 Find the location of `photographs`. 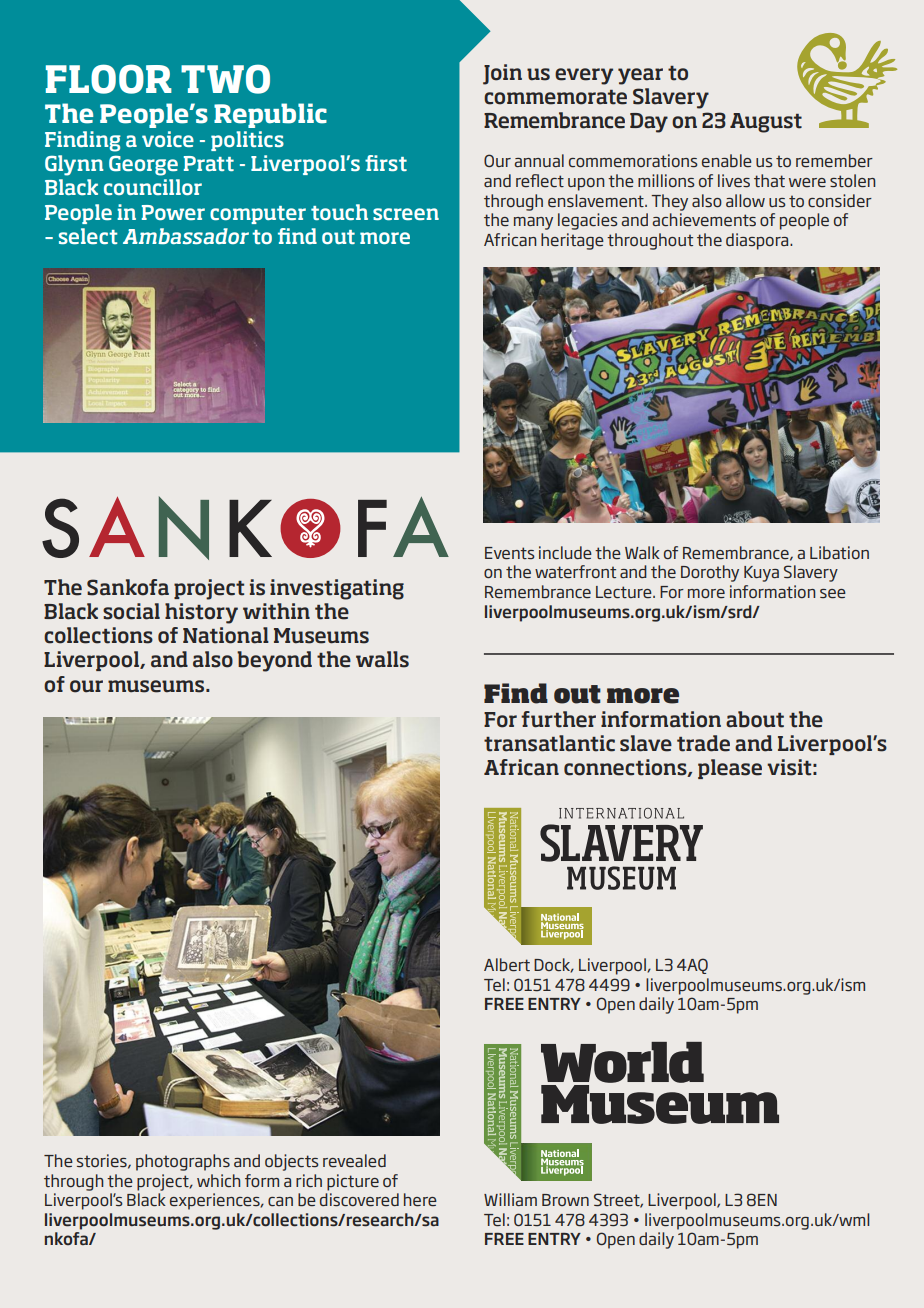

photographs is located at coordinates (183, 1162).
